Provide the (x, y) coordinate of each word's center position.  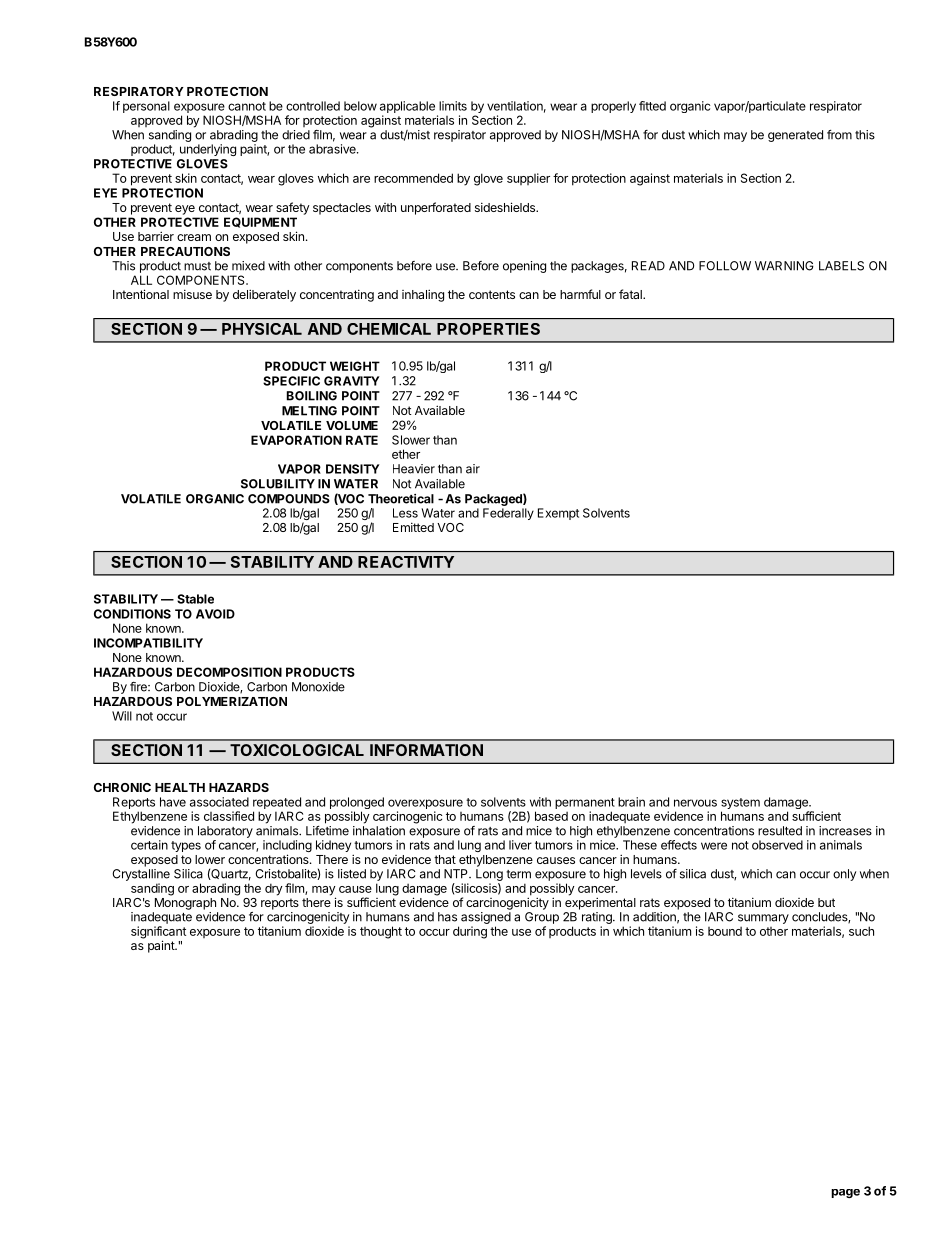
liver (520, 845)
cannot (247, 106)
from (839, 135)
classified (229, 816)
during (470, 932)
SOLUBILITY (278, 484)
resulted (780, 831)
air (473, 469)
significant (158, 933)
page (845, 1193)
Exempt (558, 514)
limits (453, 106)
